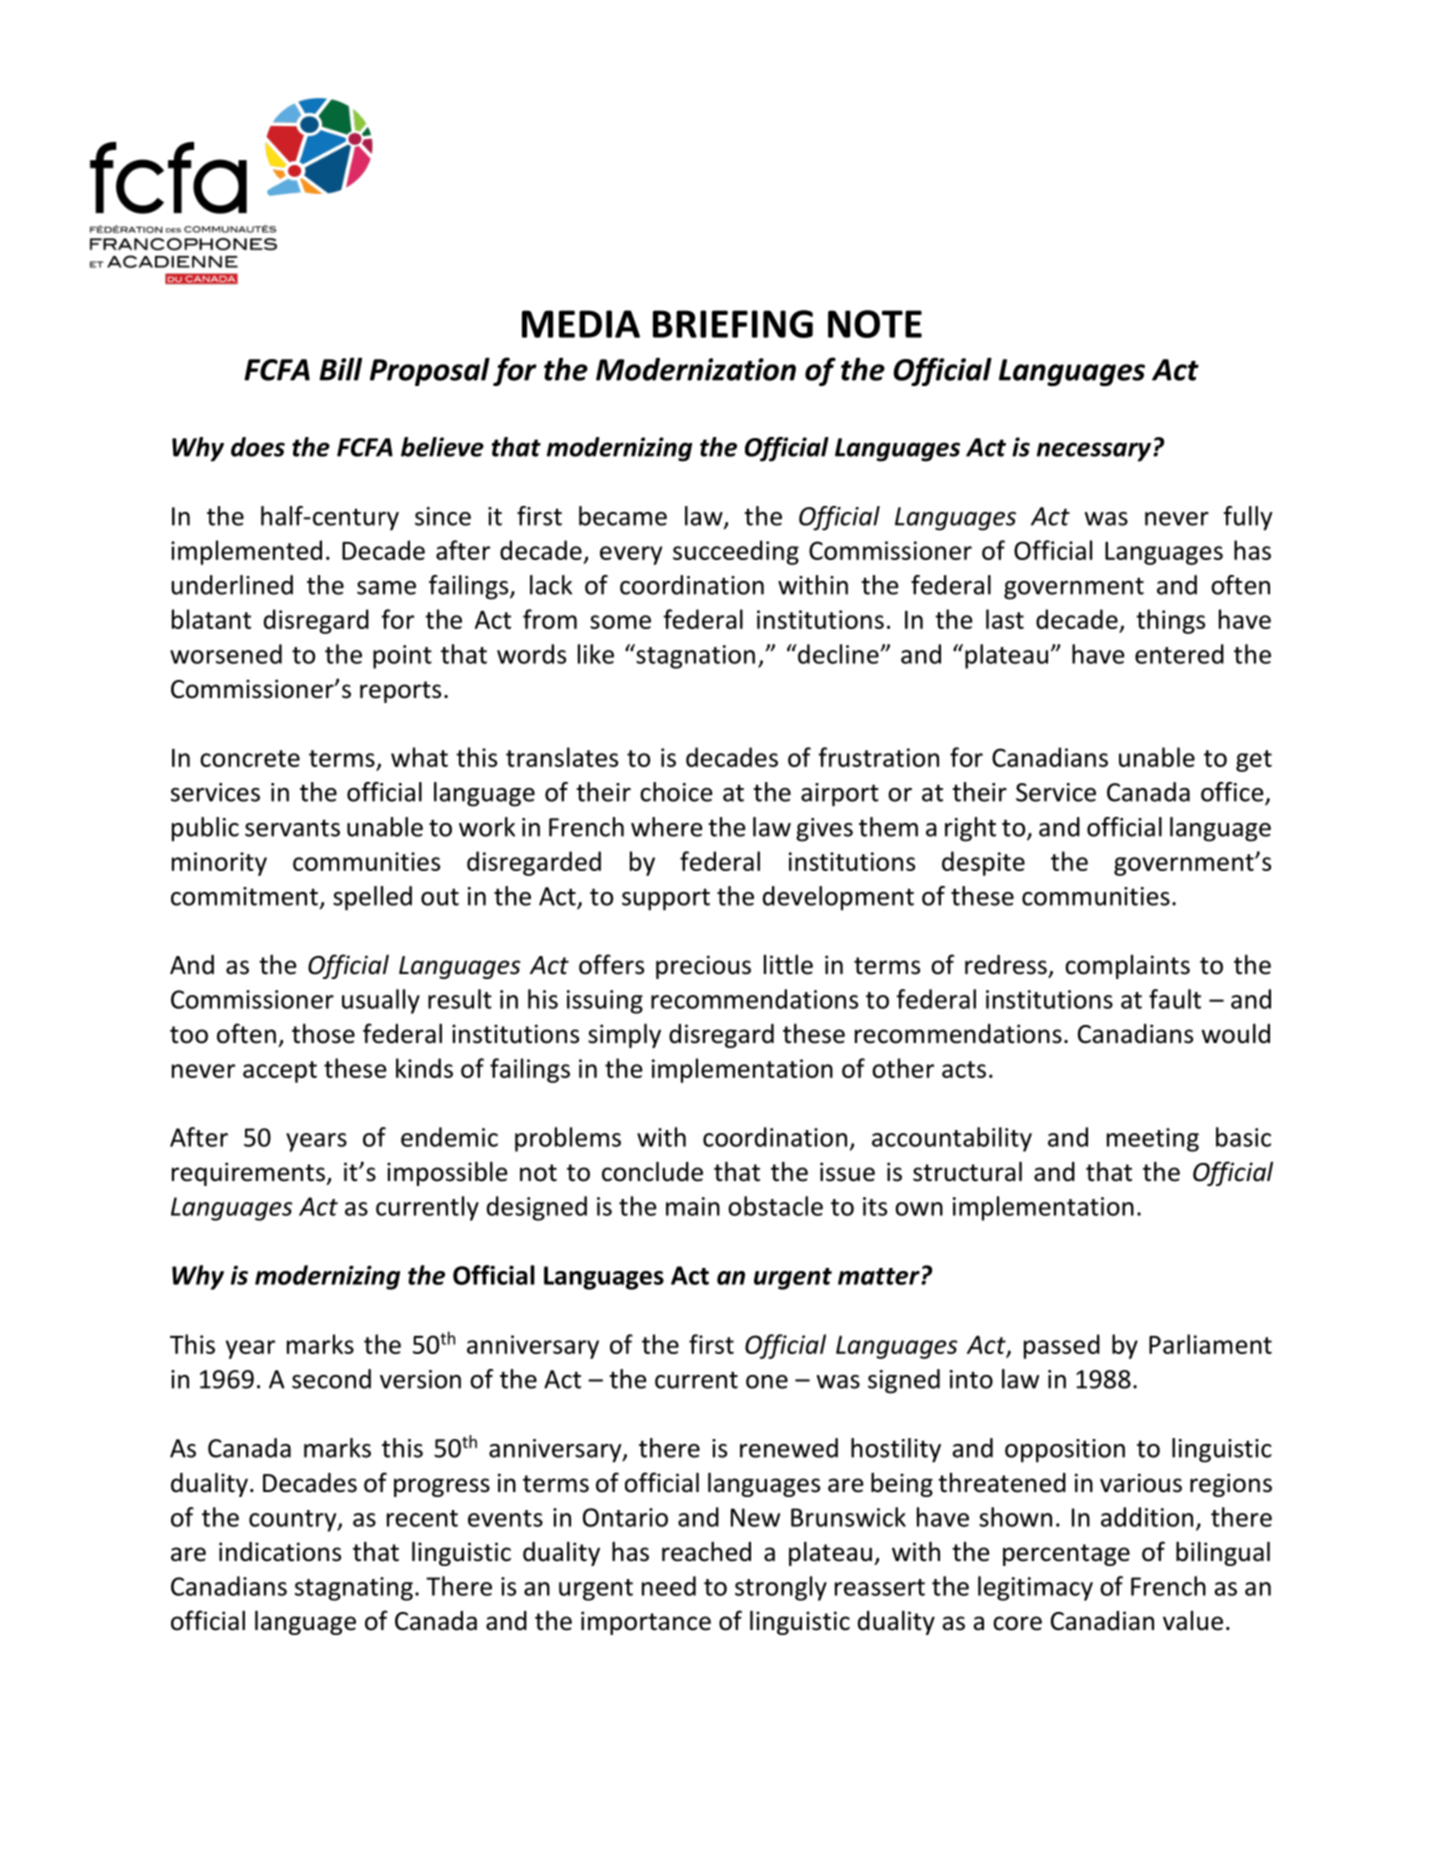 This image has height=1866, width=1442. What do you see at coordinates (1153, 1140) in the image?
I see `meeting` at bounding box center [1153, 1140].
